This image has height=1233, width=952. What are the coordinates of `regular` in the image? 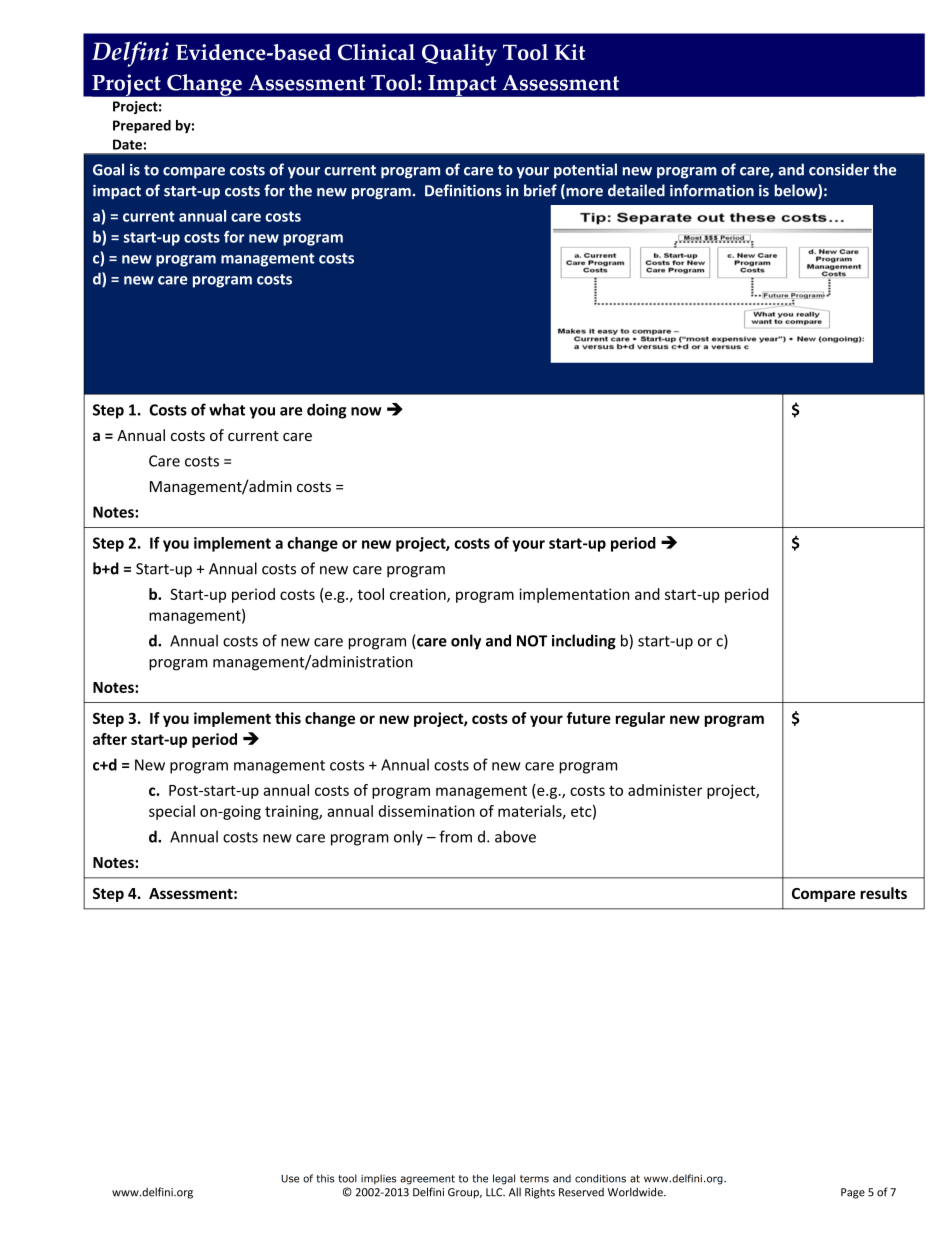 It's located at (640, 719).
